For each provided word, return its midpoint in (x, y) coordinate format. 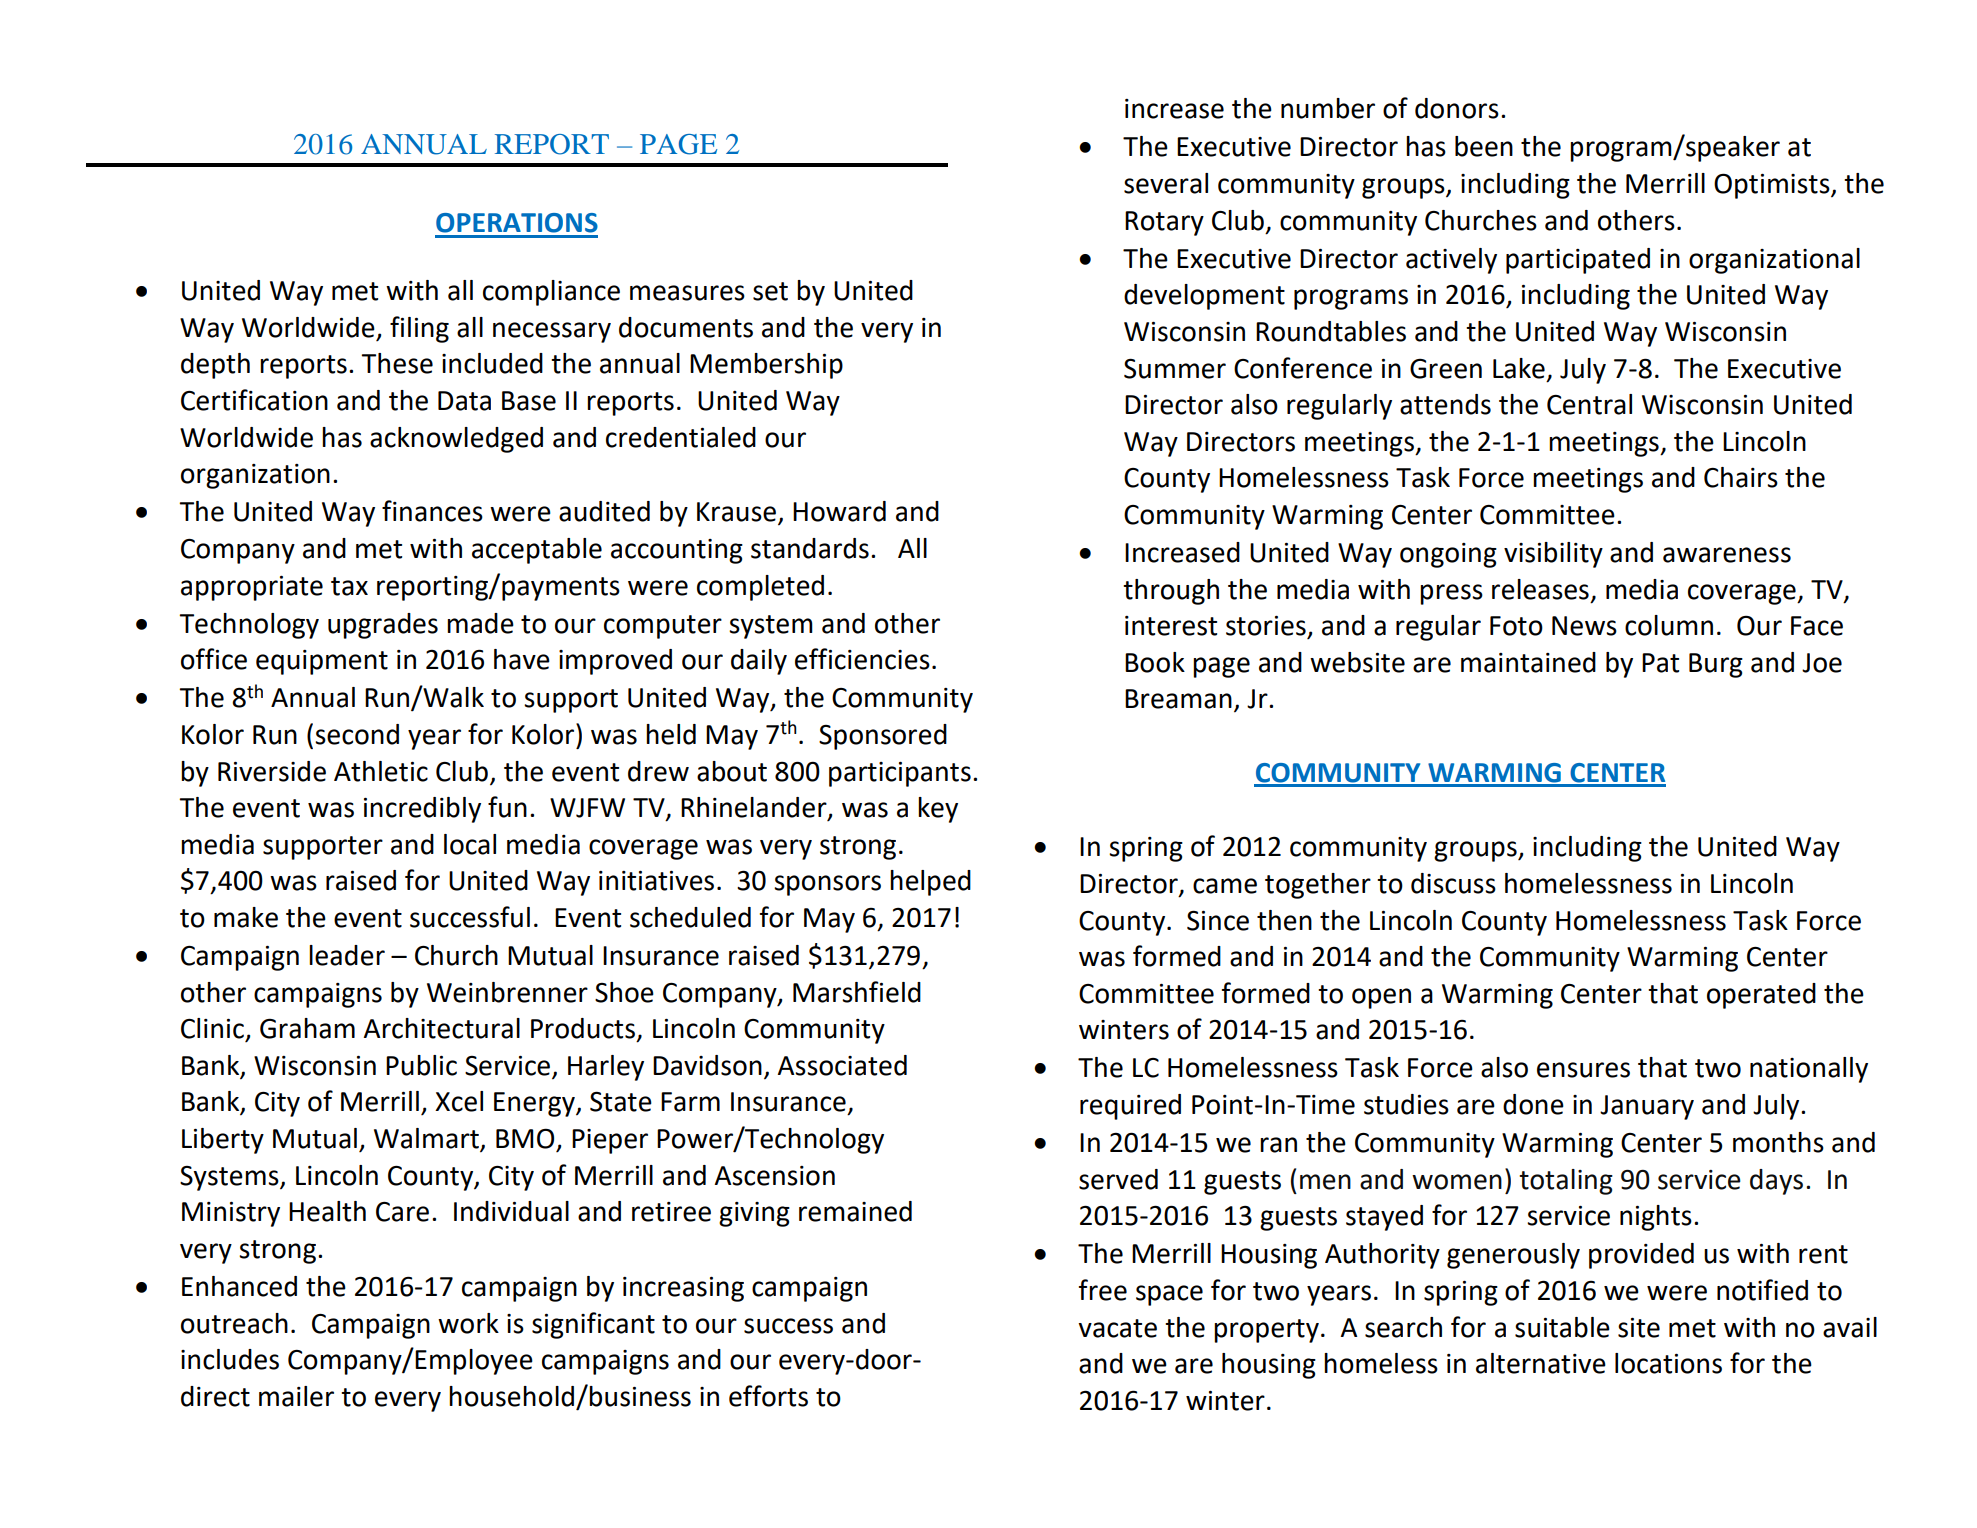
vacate (1117, 1328)
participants (900, 774)
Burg (1716, 665)
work (468, 1323)
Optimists (1773, 186)
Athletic (381, 771)
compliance (551, 293)
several (1166, 183)
